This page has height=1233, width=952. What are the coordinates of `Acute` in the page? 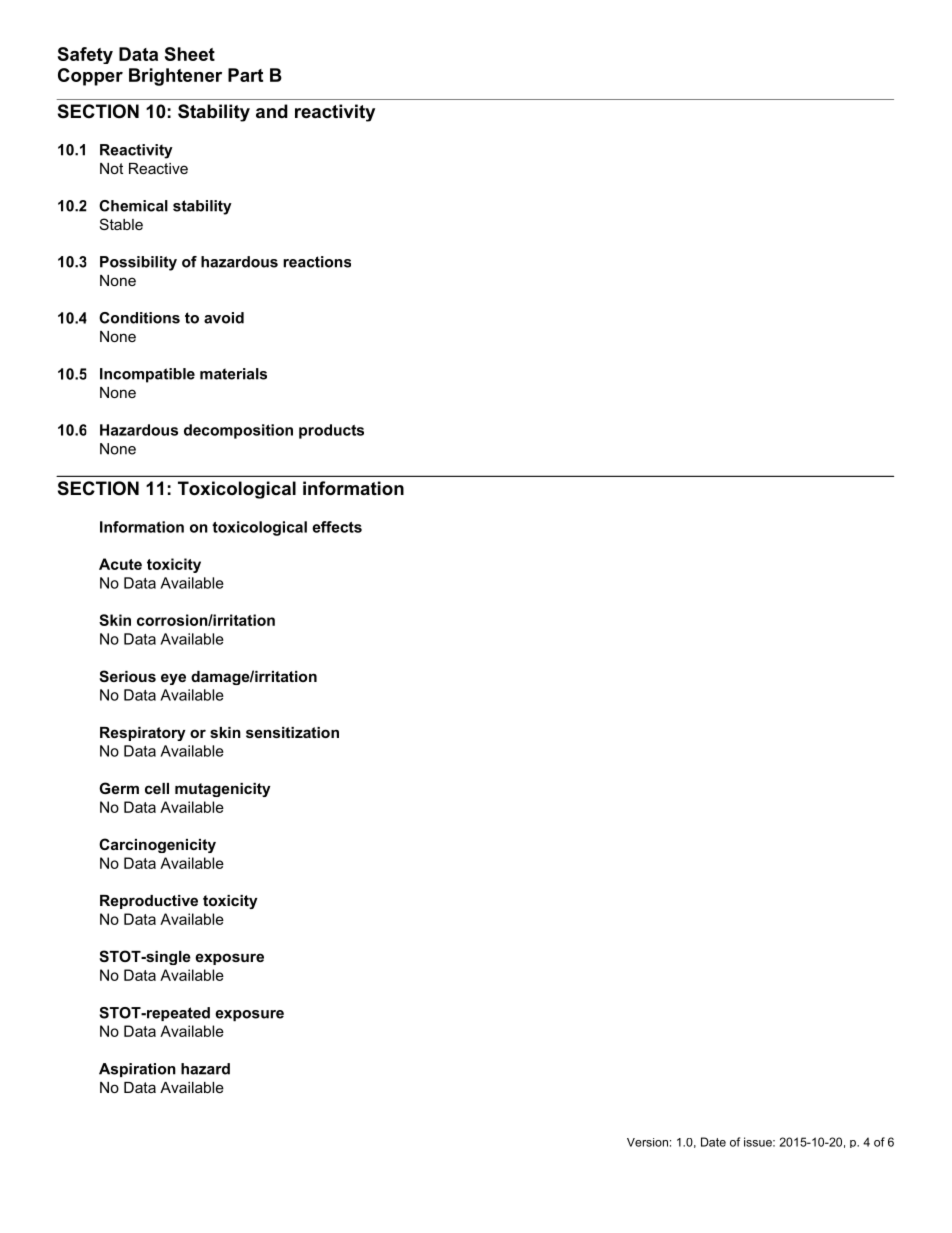 It's located at (120, 564).
